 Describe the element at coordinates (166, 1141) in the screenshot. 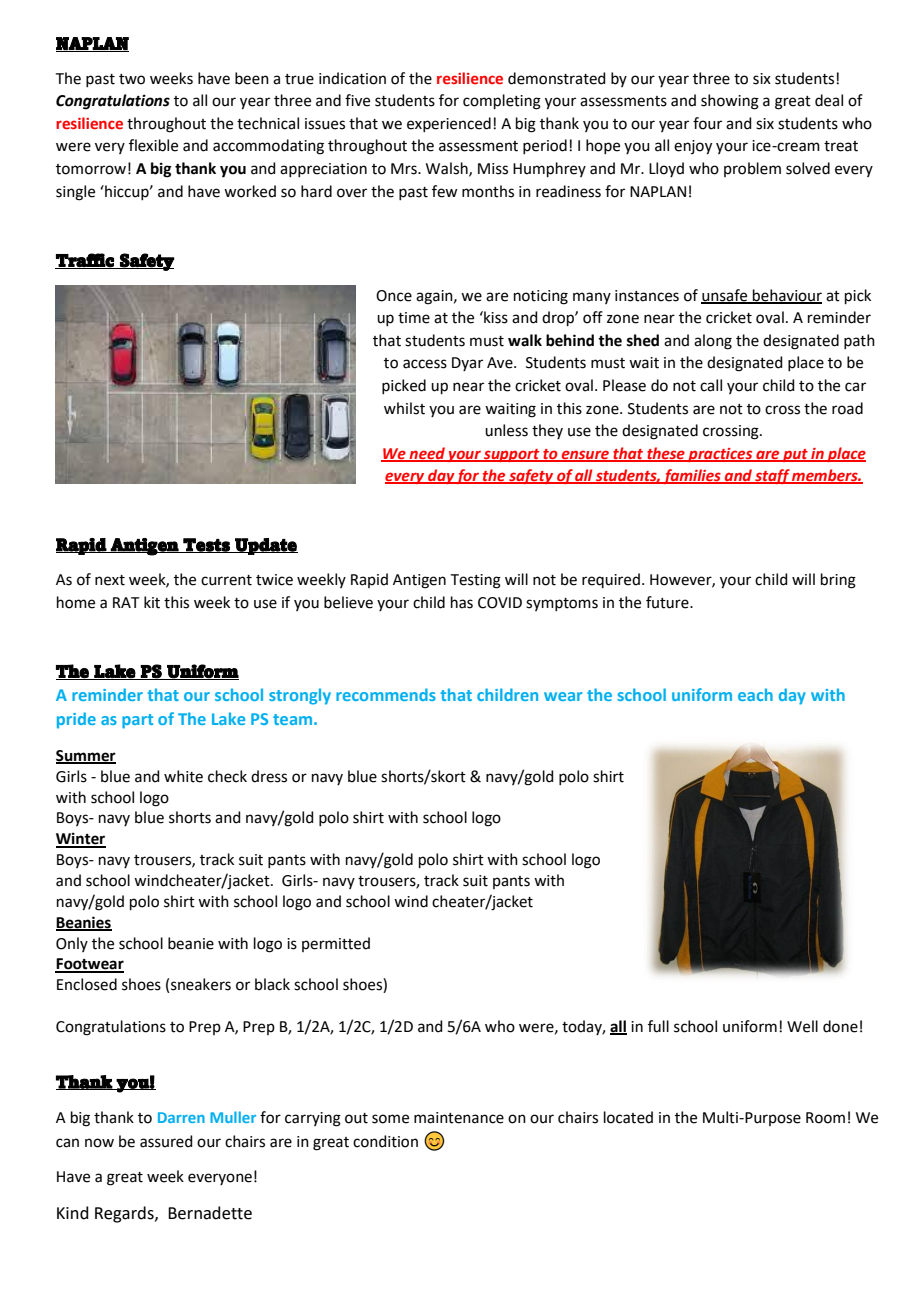

I see `assured` at that location.
